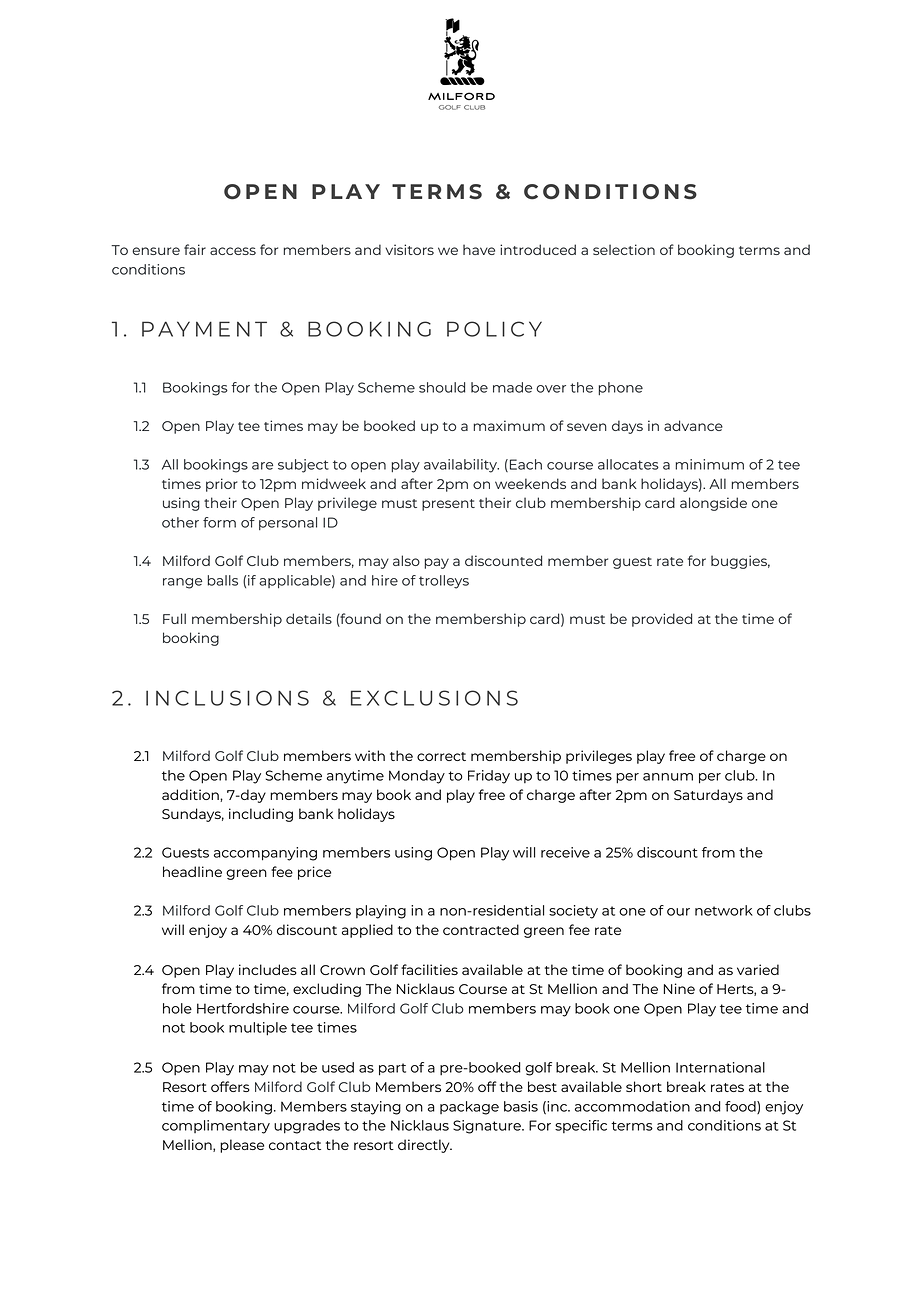  I want to click on selection, so click(624, 249).
